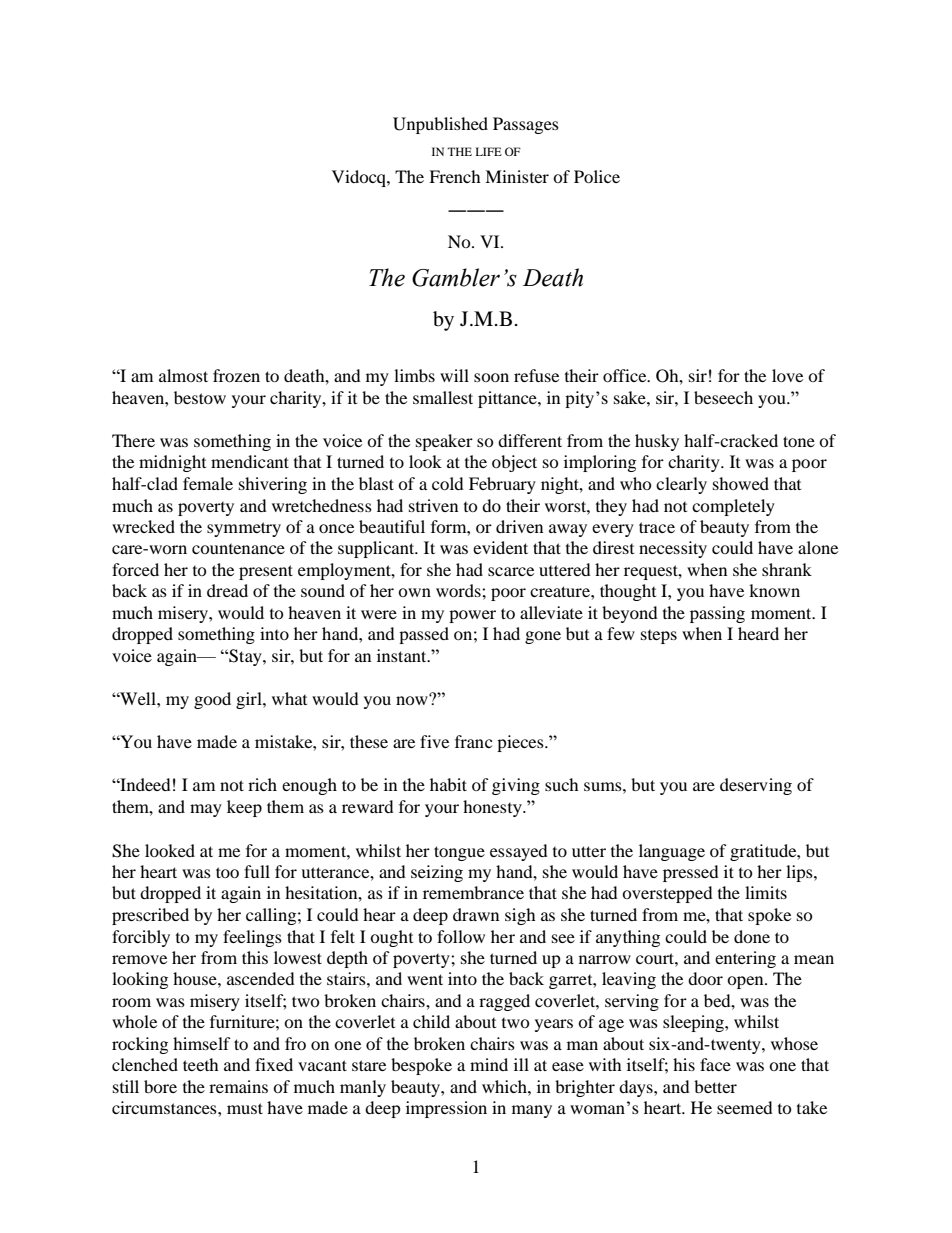 Image resolution: width=952 pixels, height=1233 pixels. What do you see at coordinates (200, 397) in the image?
I see `bestow` at bounding box center [200, 397].
